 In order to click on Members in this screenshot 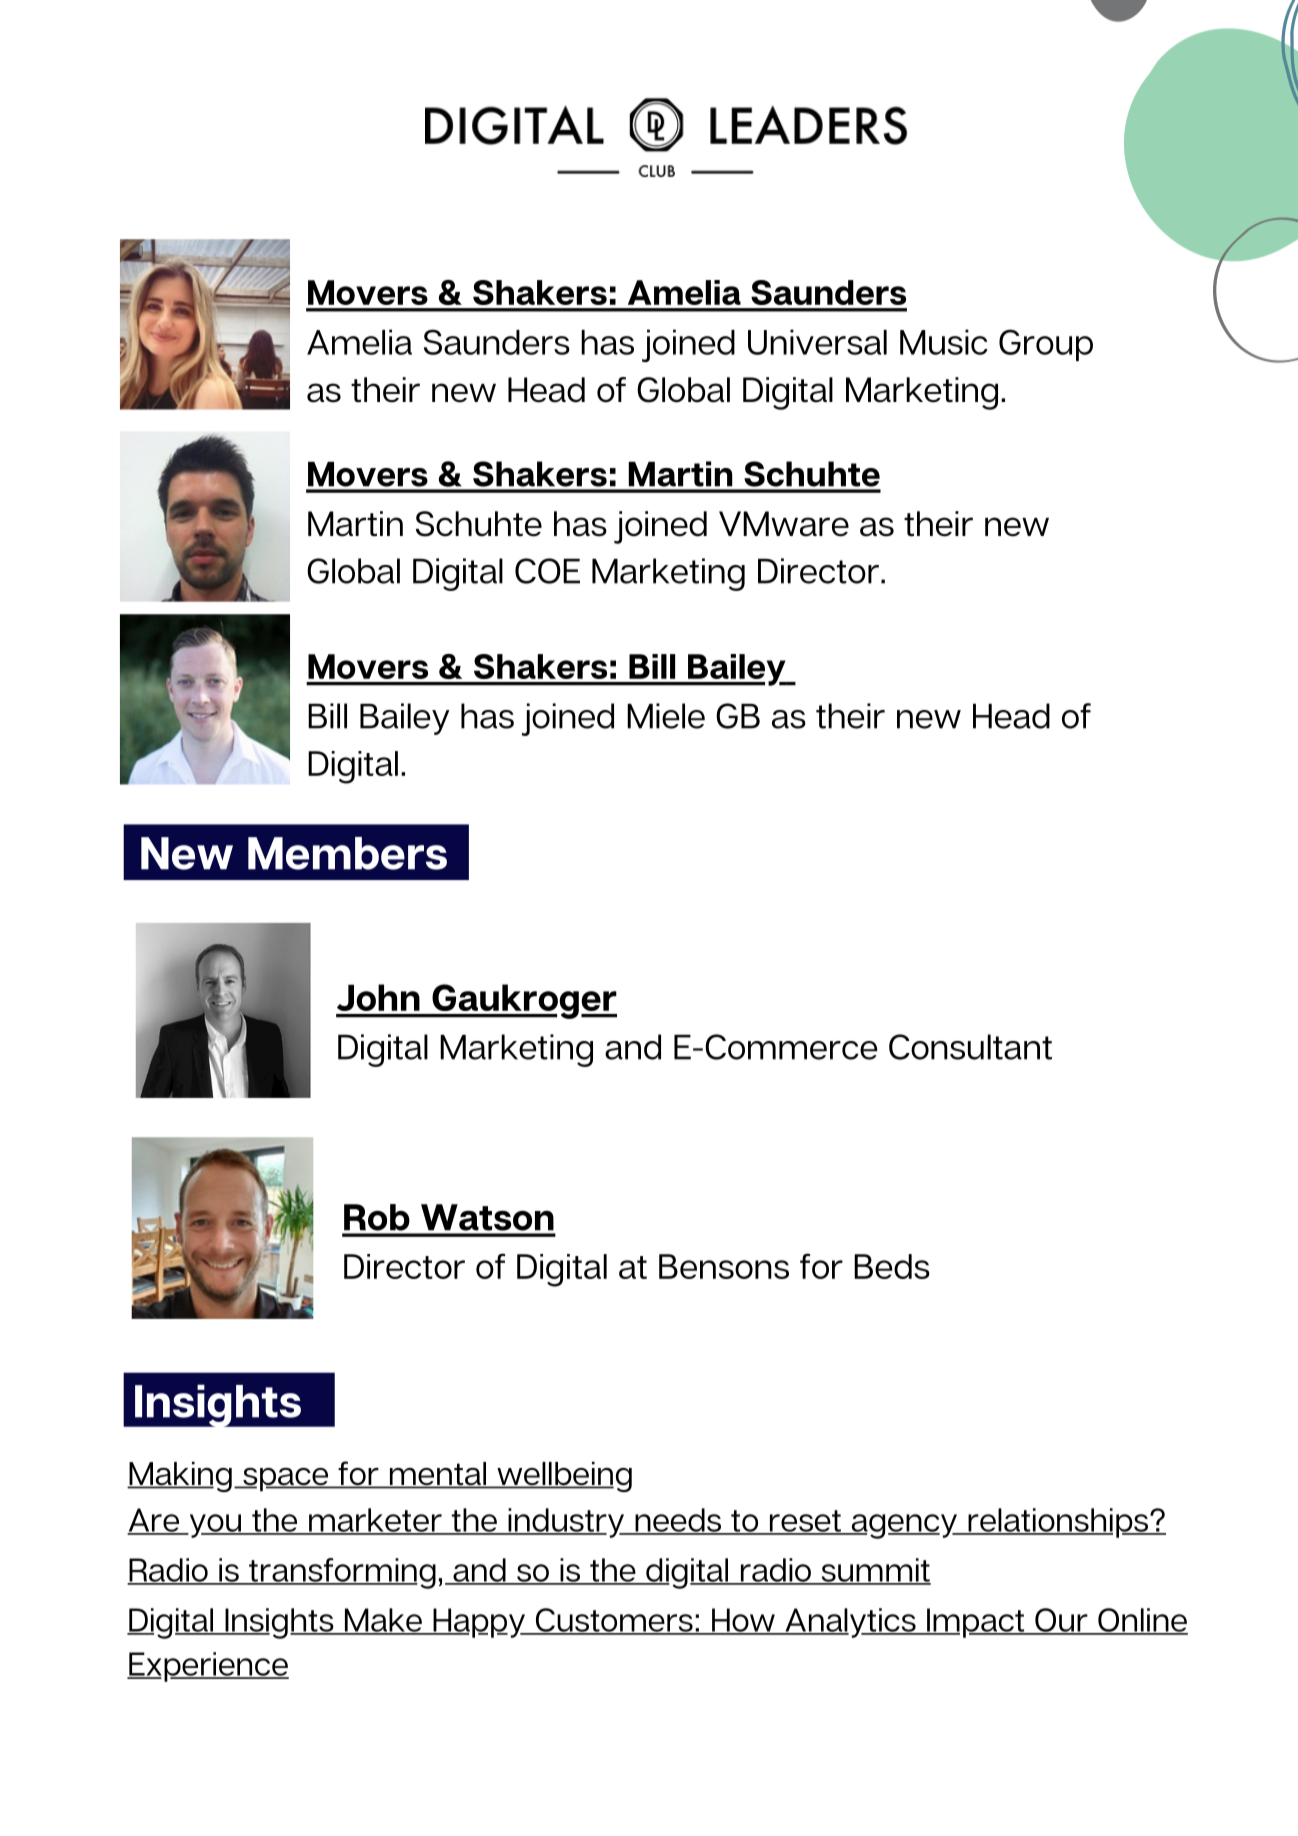, I will do `click(347, 853)`.
